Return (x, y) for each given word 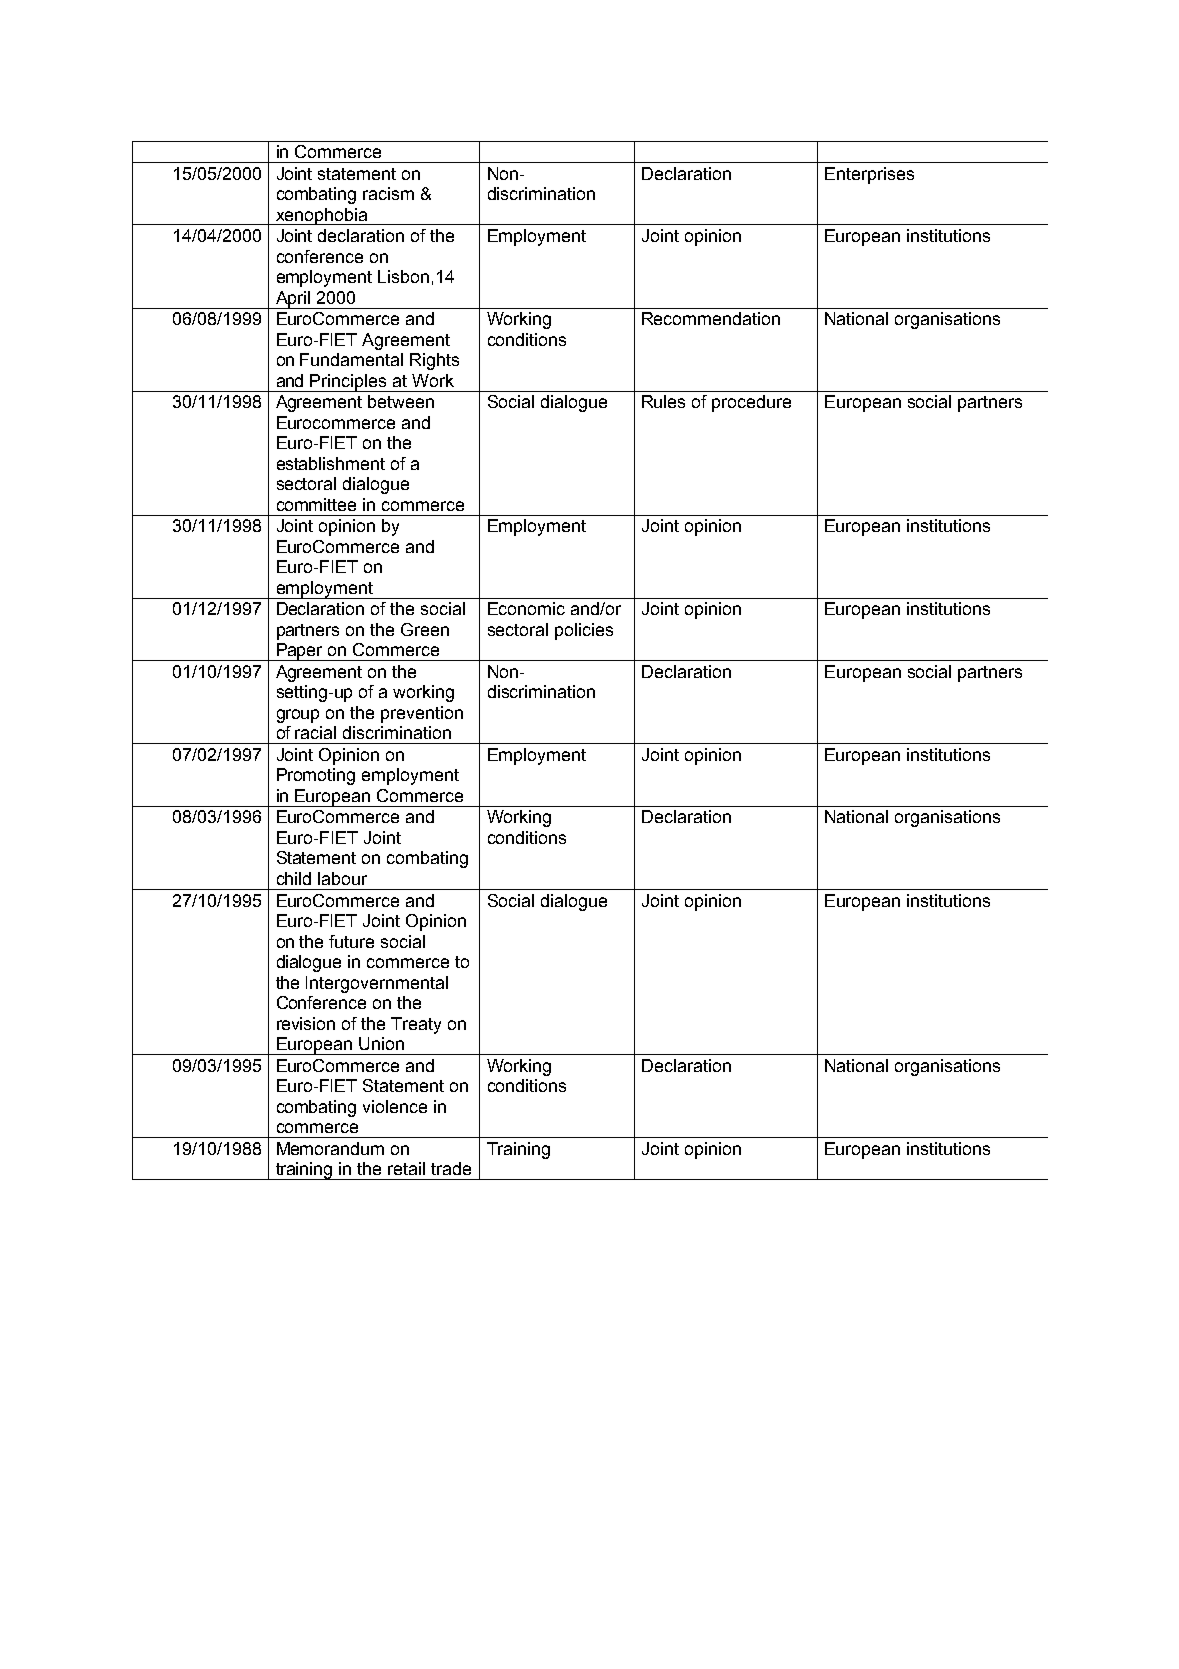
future (351, 941)
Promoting (316, 776)
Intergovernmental (377, 984)
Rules (663, 401)
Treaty (416, 1025)
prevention (422, 714)
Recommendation (711, 318)
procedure (751, 403)
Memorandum (330, 1148)
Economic (526, 608)
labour (342, 878)
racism (388, 193)
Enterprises (869, 175)
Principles (349, 383)
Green (425, 629)
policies (584, 631)
